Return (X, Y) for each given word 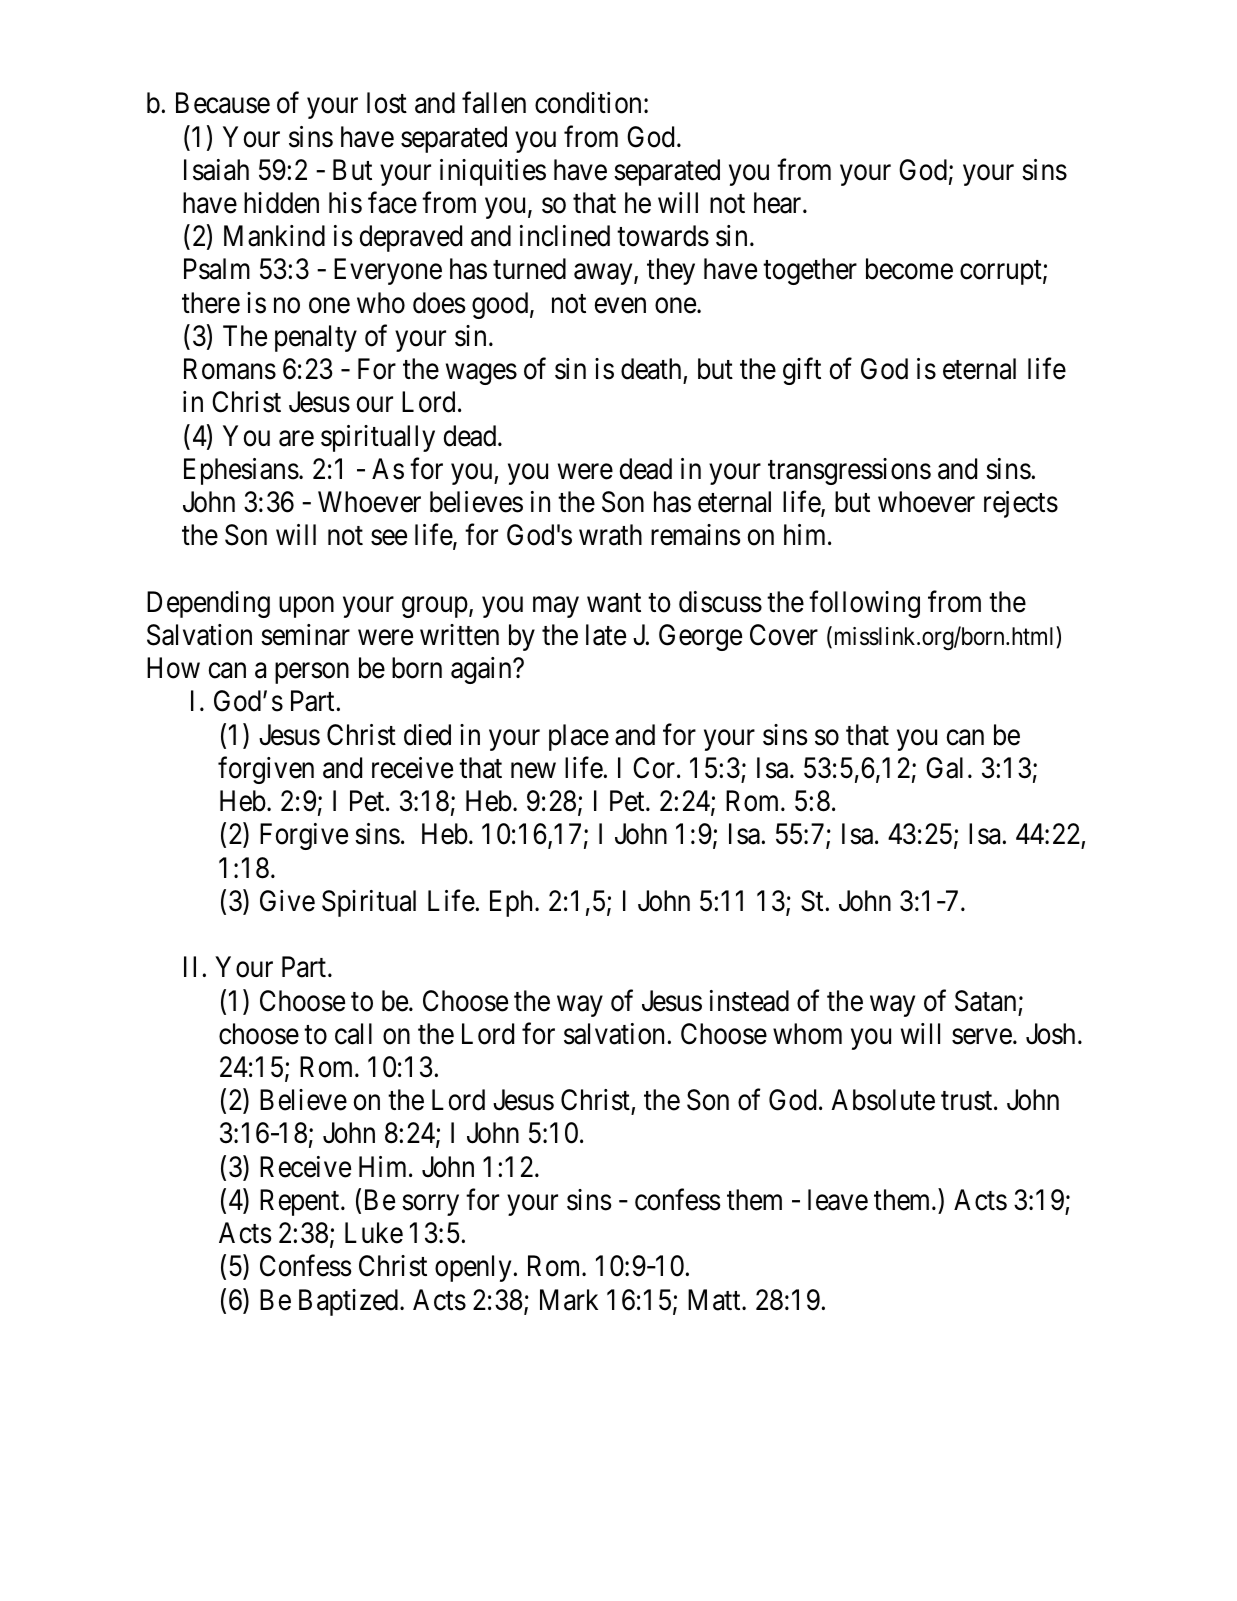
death (651, 369)
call (353, 1034)
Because (223, 103)
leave (838, 1200)
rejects (1021, 504)
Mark (569, 1300)
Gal (944, 768)
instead (749, 1001)
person (312, 673)
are (296, 439)
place (579, 737)
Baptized (350, 1302)
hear (779, 203)
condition (588, 103)
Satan (985, 1001)
